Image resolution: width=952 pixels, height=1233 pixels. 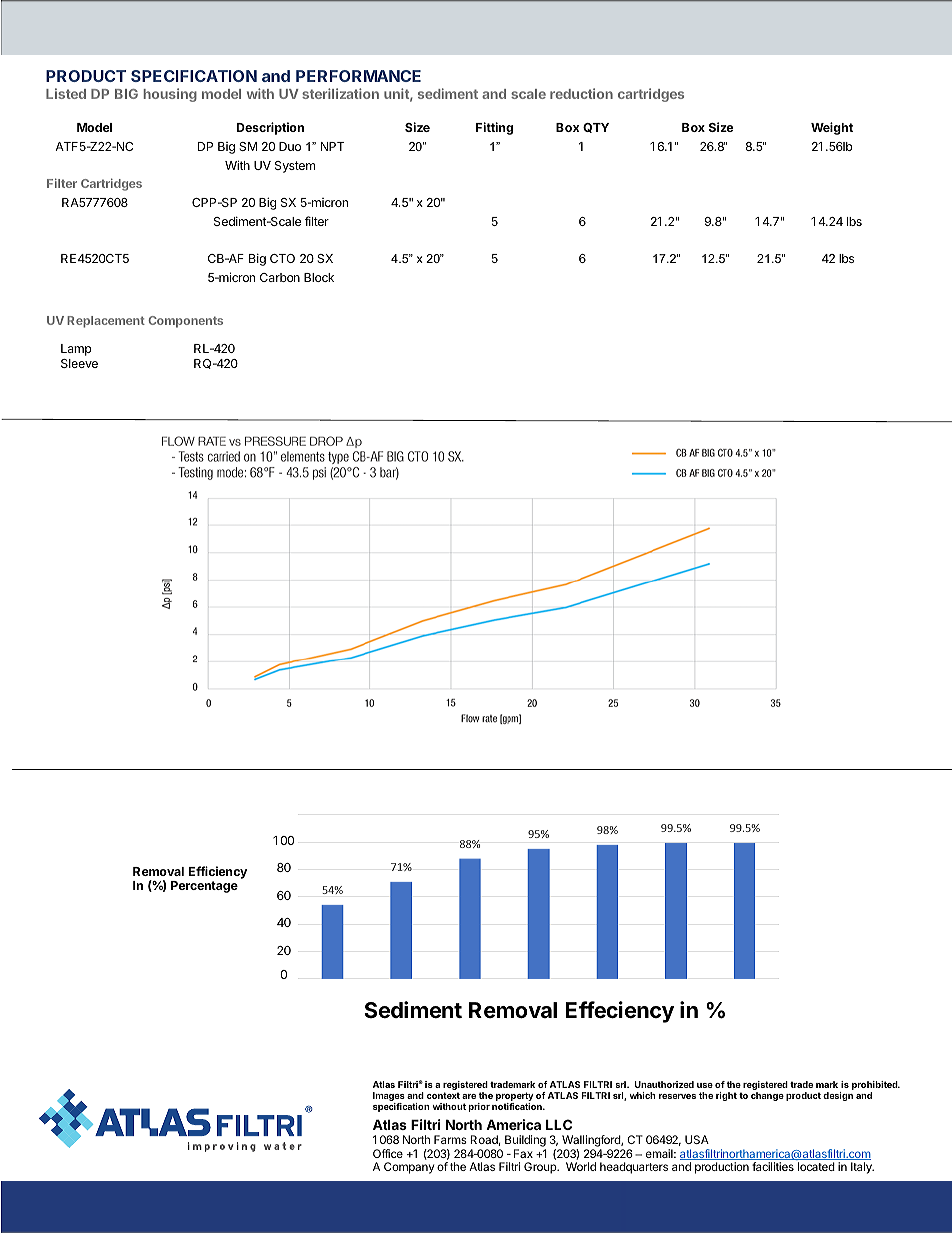 What do you see at coordinates (773, 1166) in the page?
I see `facilities` at bounding box center [773, 1166].
